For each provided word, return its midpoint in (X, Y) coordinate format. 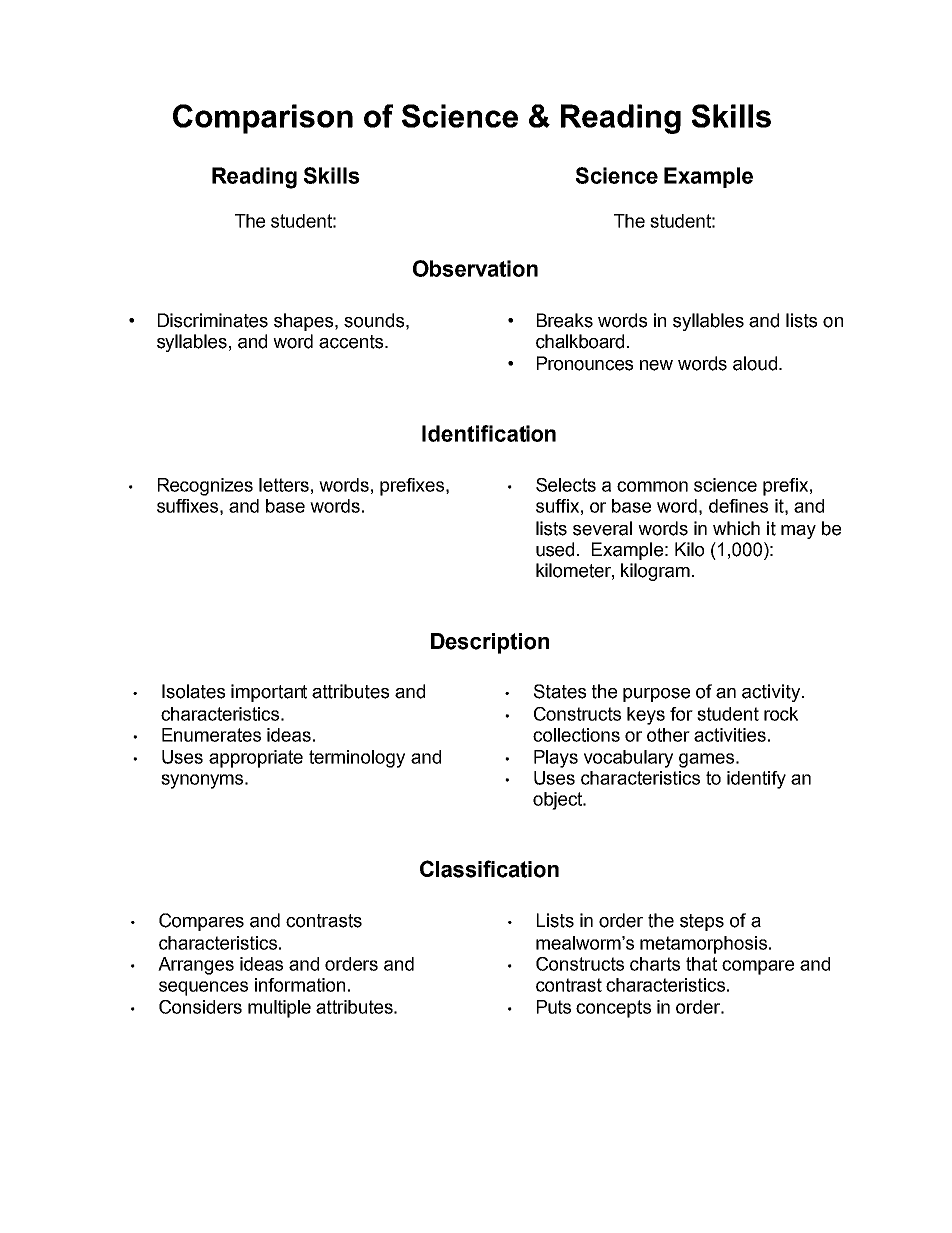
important (269, 693)
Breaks (565, 320)
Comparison (263, 119)
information (300, 985)
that (701, 964)
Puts (554, 1007)
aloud (755, 363)
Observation (475, 268)
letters (284, 485)
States (560, 691)
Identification (489, 433)
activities (730, 735)
